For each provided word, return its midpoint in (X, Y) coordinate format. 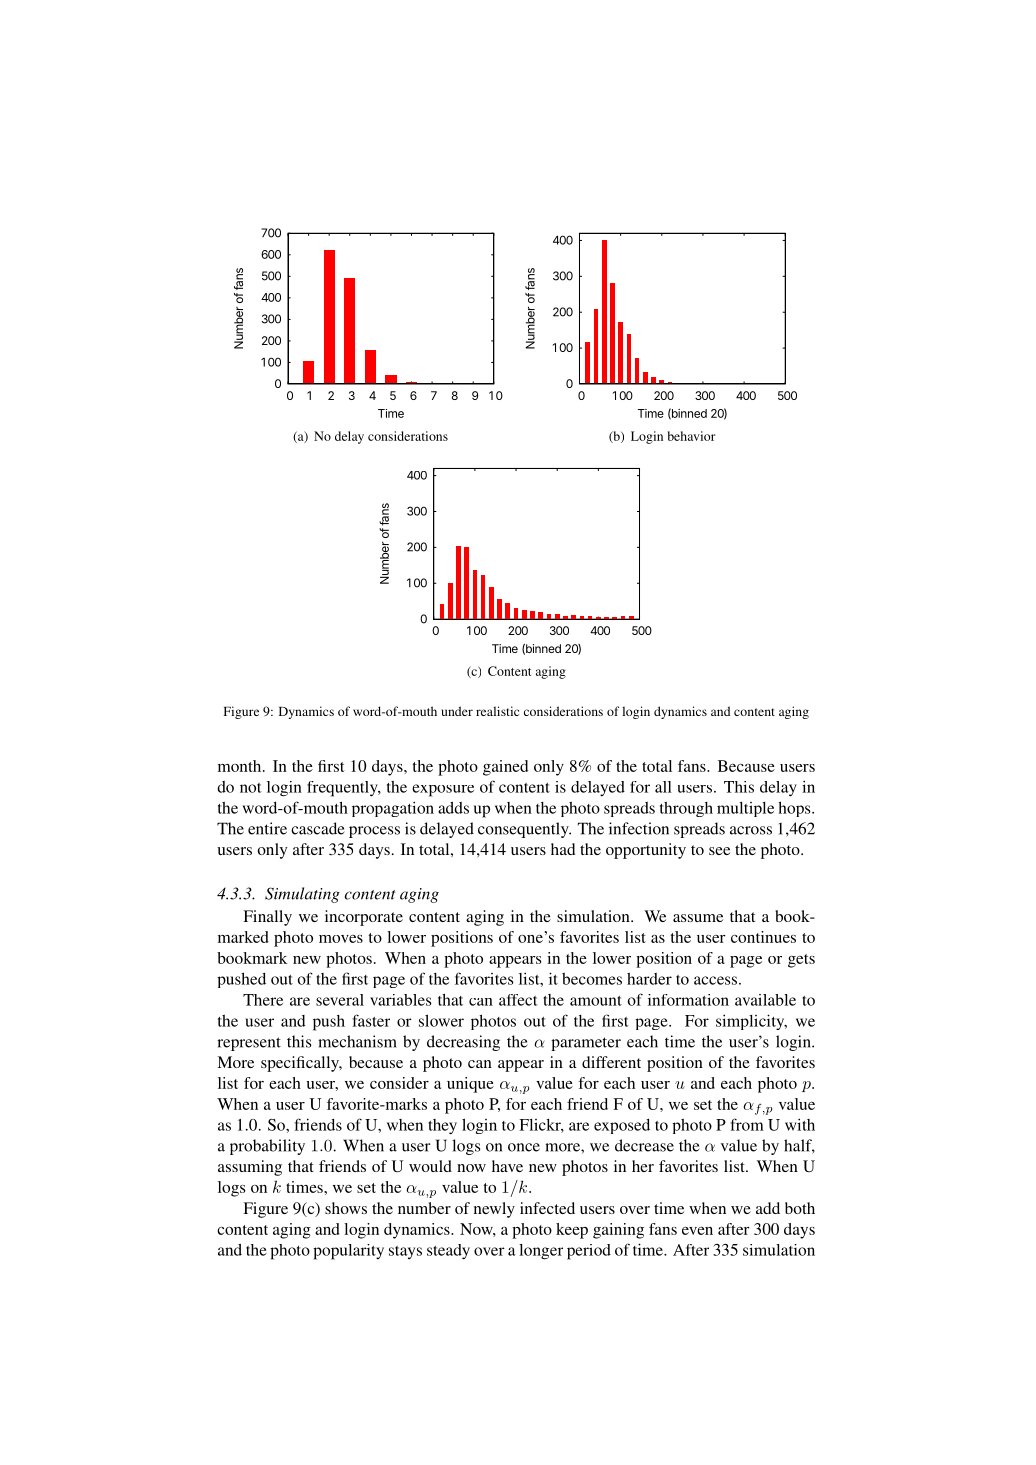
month (241, 766)
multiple (745, 809)
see (719, 851)
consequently (524, 830)
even (697, 1231)
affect (518, 1000)
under (457, 711)
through (686, 809)
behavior (692, 436)
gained (505, 768)
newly (494, 1210)
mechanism (357, 1041)
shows (346, 1208)
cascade (318, 828)
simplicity (751, 1022)
